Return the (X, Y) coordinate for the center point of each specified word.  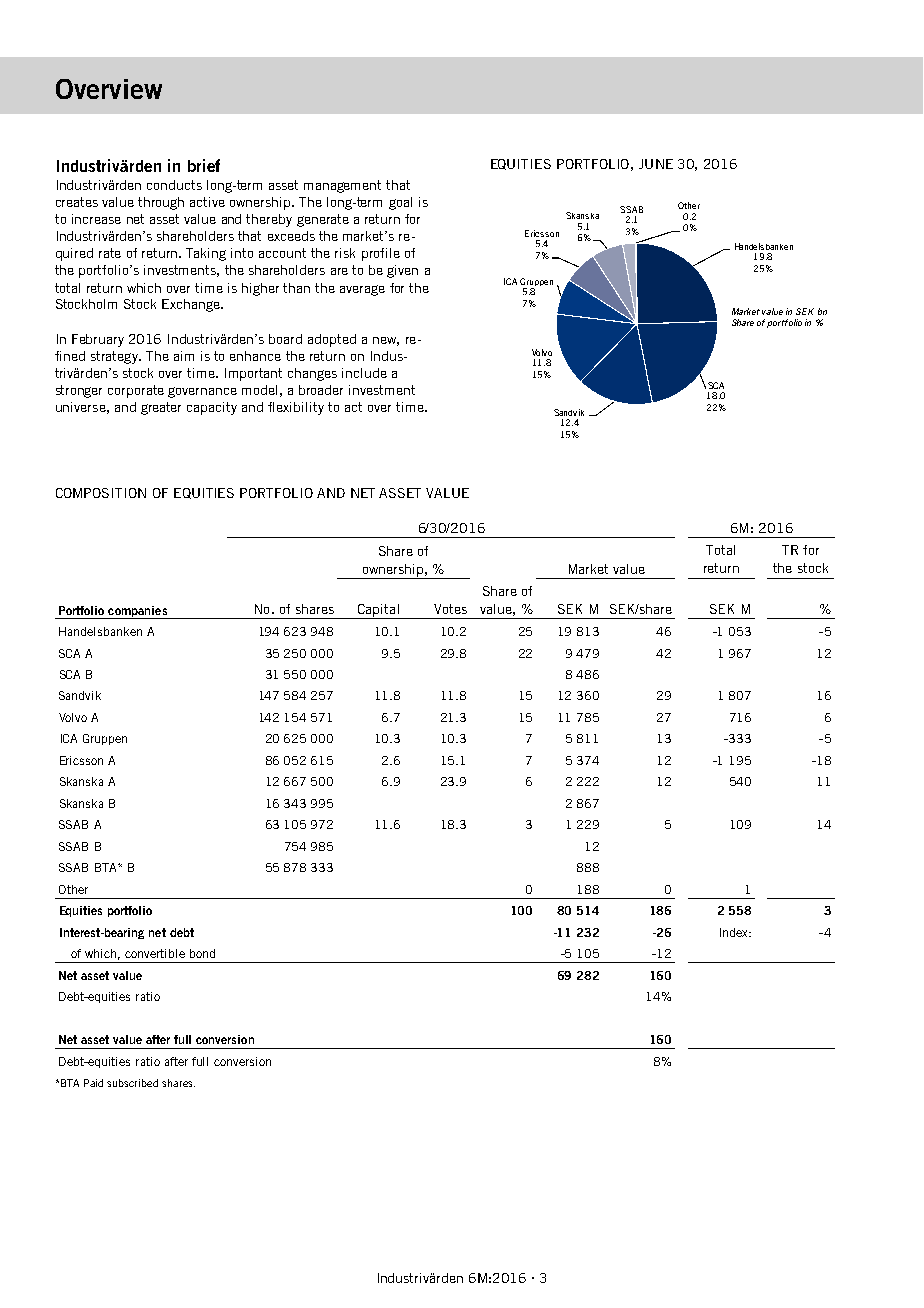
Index (735, 932)
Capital (378, 611)
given (402, 271)
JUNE (656, 164)
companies (137, 612)
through (161, 203)
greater (161, 408)
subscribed (132, 1083)
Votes (450, 609)
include (364, 373)
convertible (155, 953)
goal (400, 203)
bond (202, 953)
